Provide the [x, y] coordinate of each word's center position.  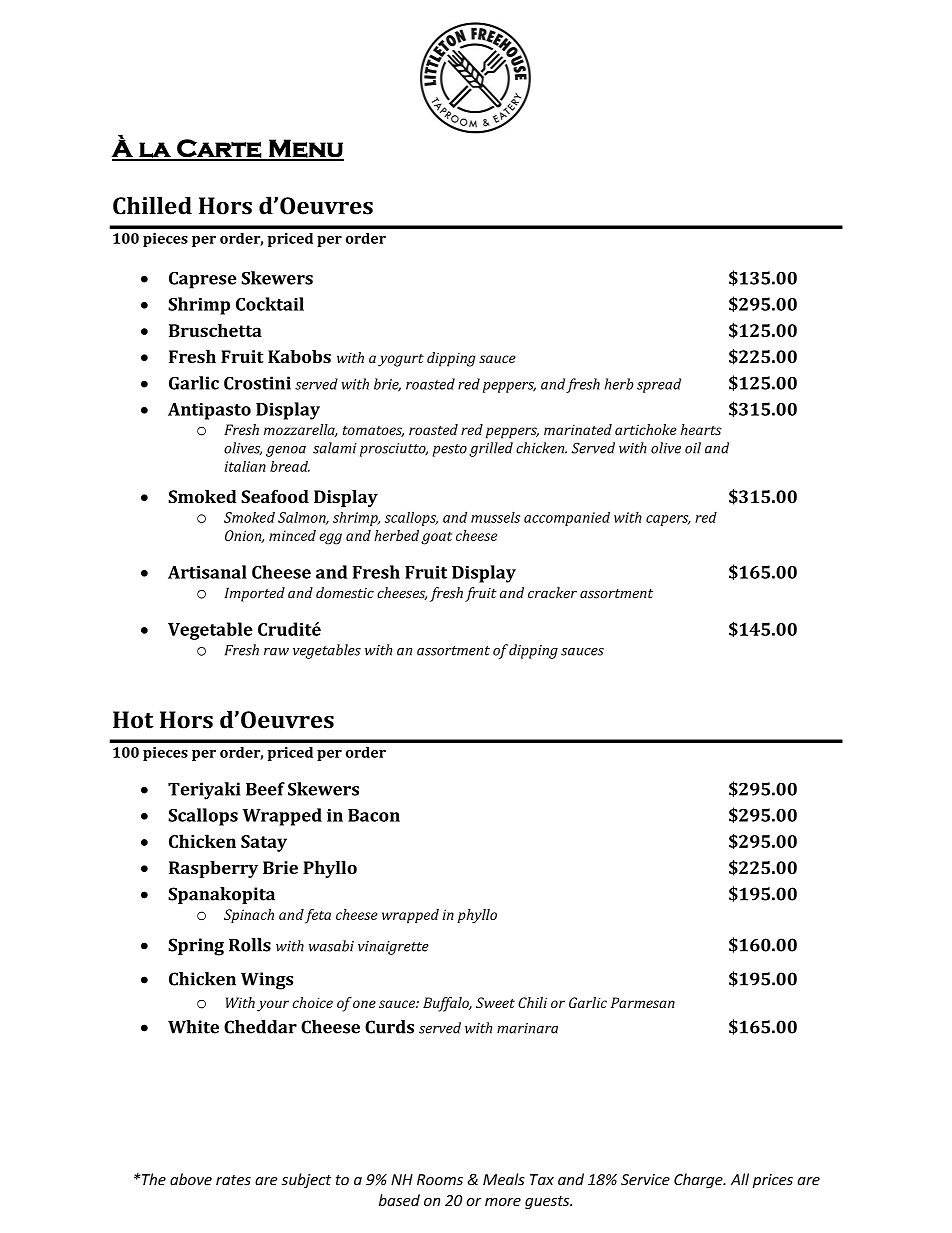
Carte [219, 149]
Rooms [440, 1180]
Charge [699, 1180]
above [191, 1179]
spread [659, 385]
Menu [305, 149]
